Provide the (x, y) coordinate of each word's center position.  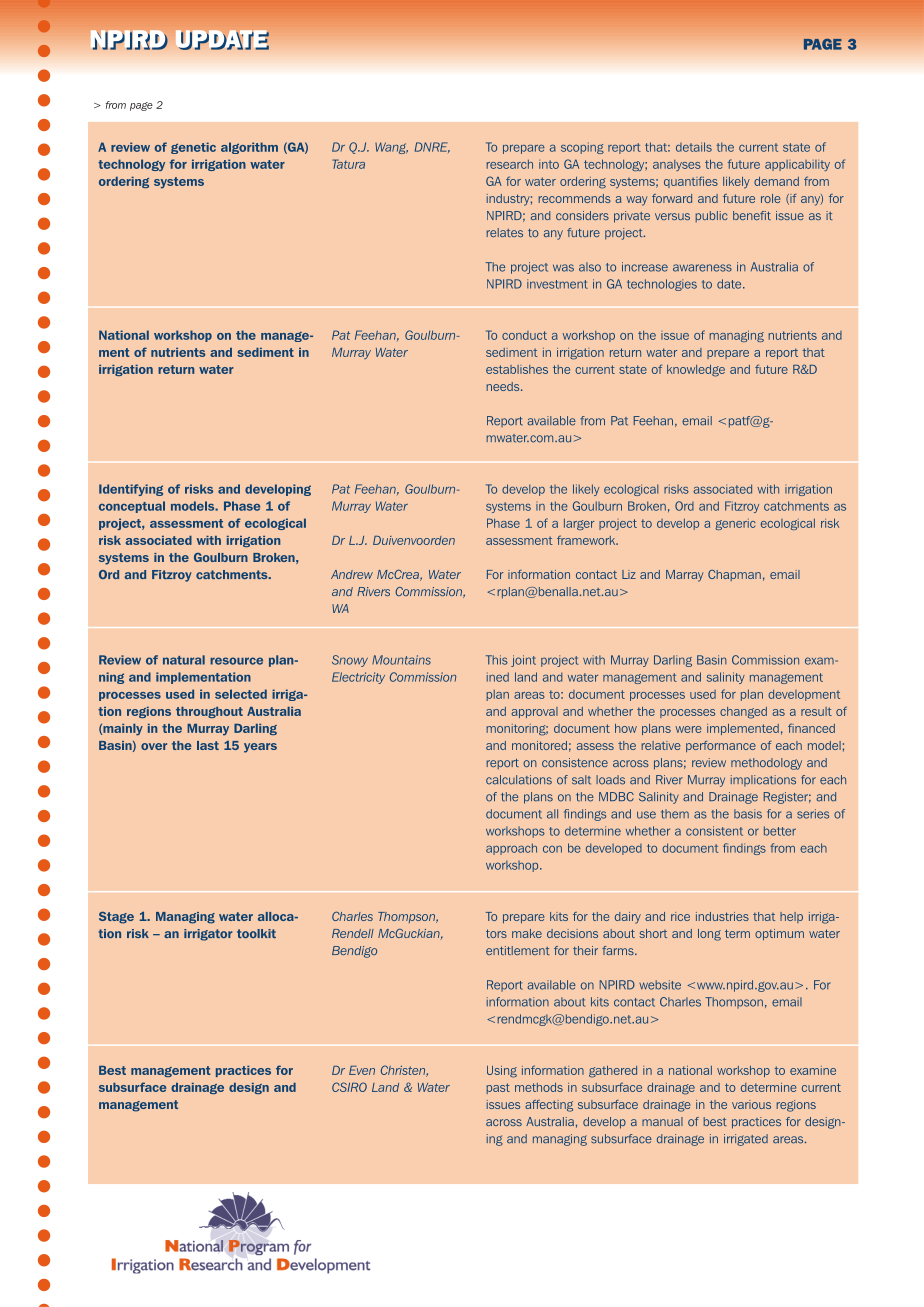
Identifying (131, 490)
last (208, 745)
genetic (193, 148)
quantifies (691, 182)
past (498, 1088)
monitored (539, 745)
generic (735, 524)
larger (579, 524)
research (509, 164)
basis (748, 814)
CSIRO (349, 1087)
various (751, 1104)
